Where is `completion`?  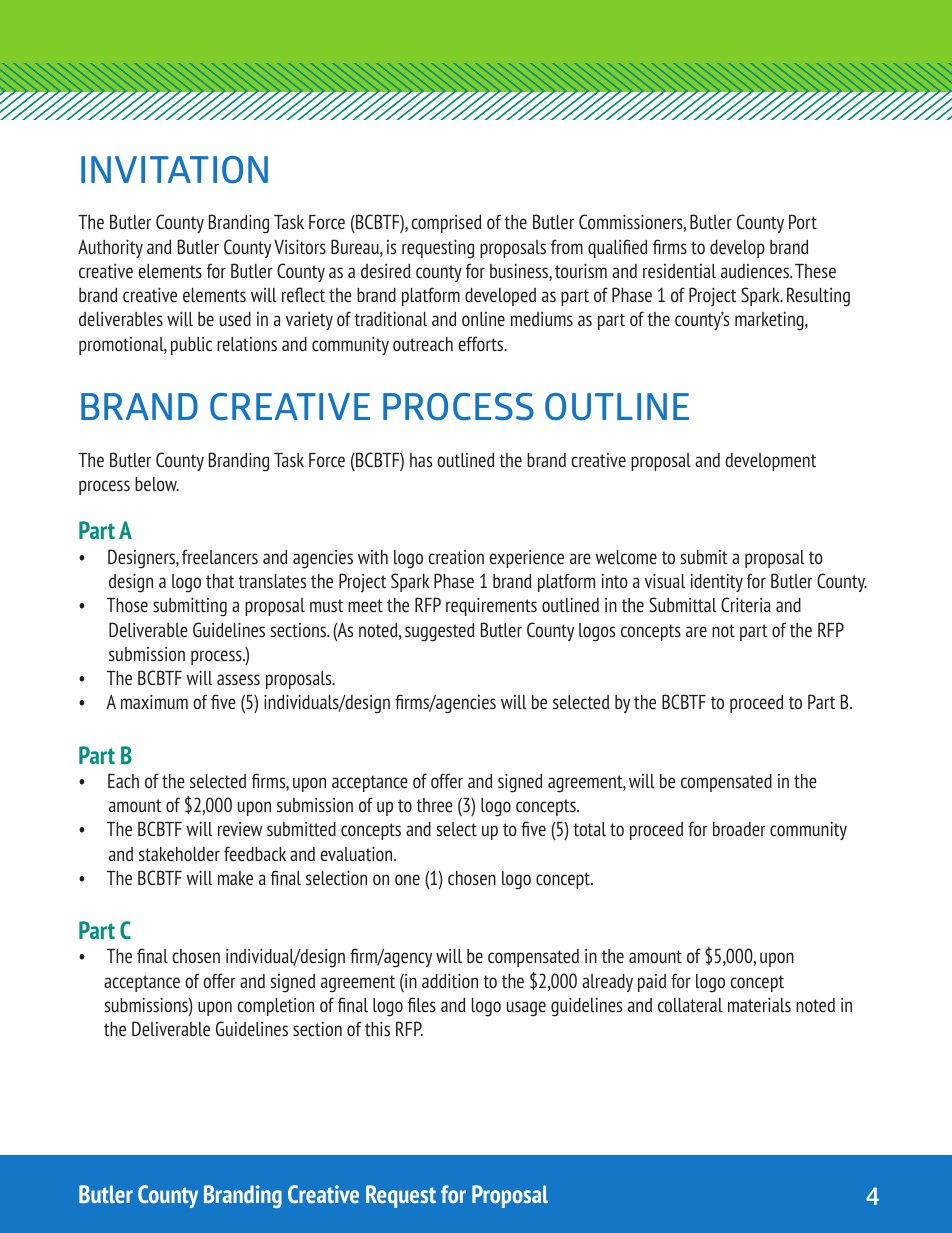 completion is located at coordinates (275, 1007).
